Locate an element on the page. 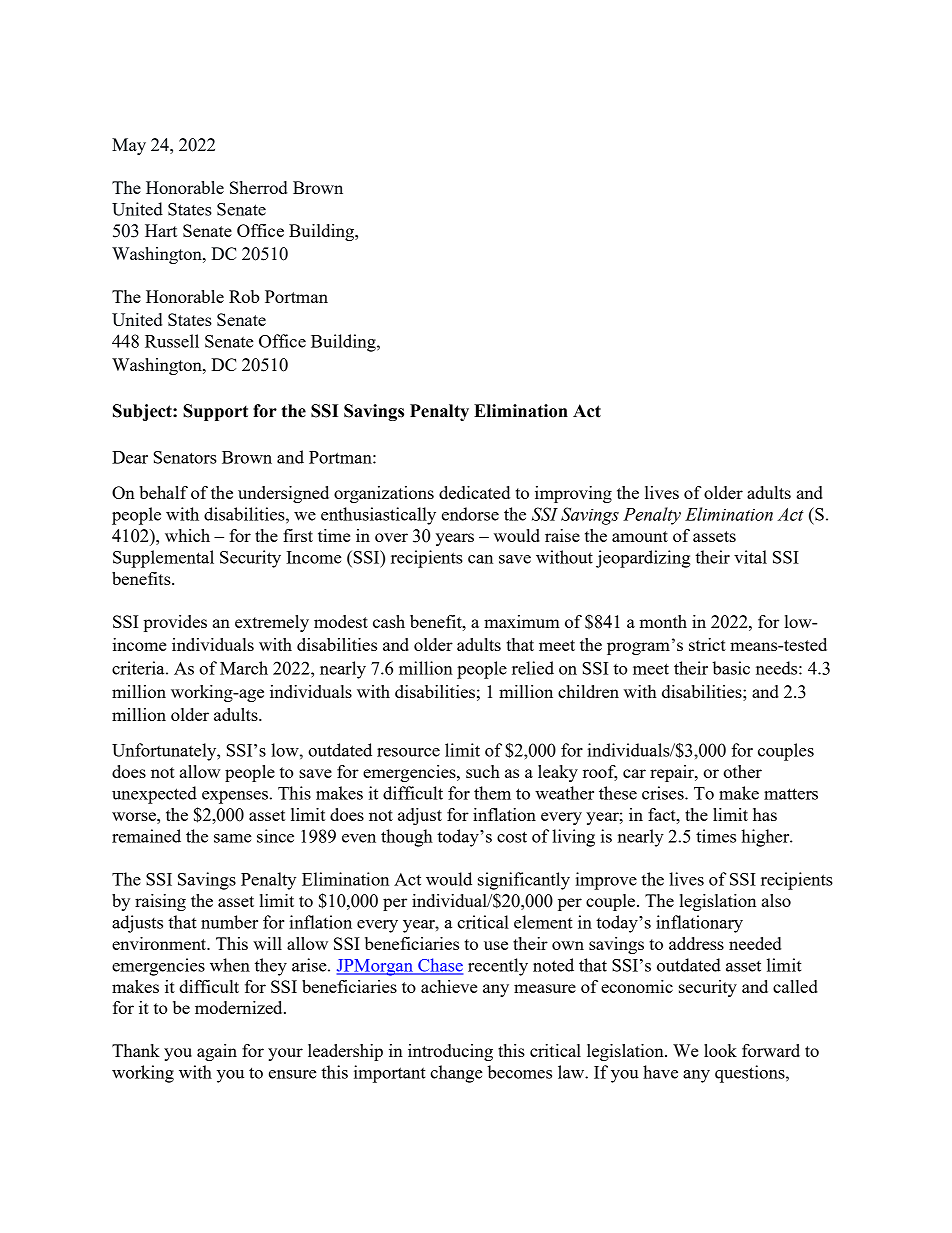 This document has width=952, height=1233. Rob is located at coordinates (244, 296).
